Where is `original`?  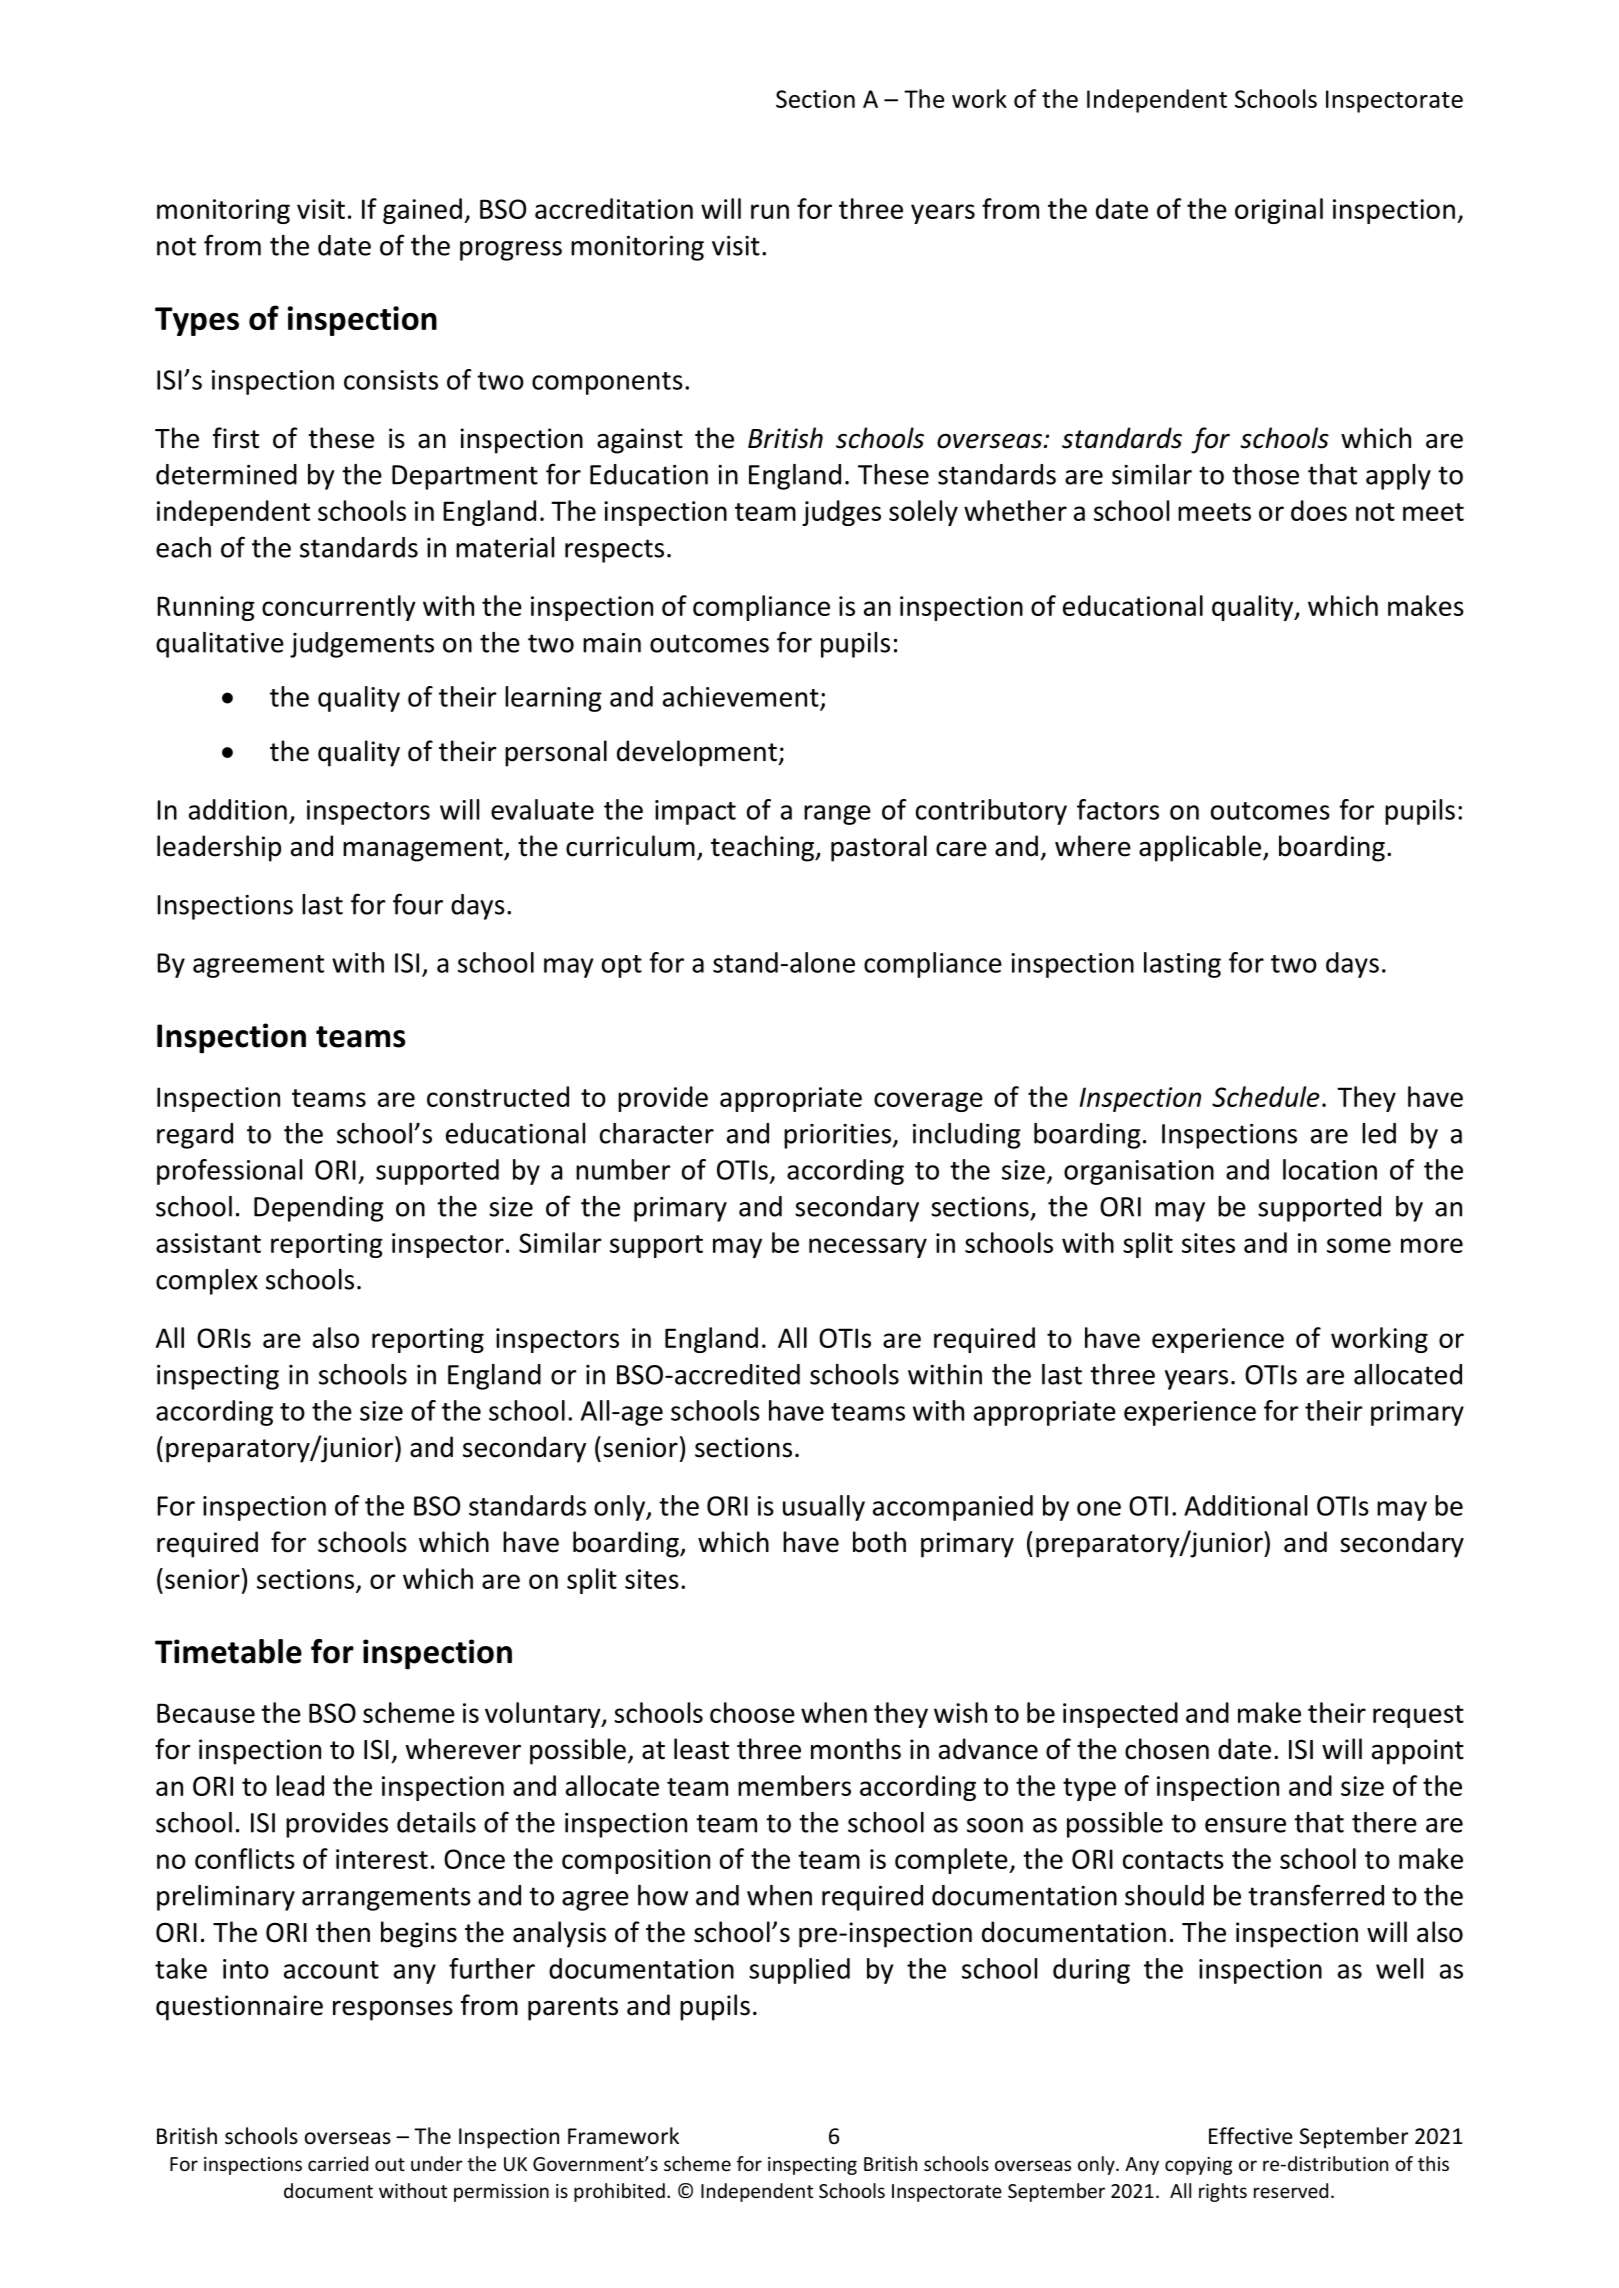 original is located at coordinates (1279, 211).
